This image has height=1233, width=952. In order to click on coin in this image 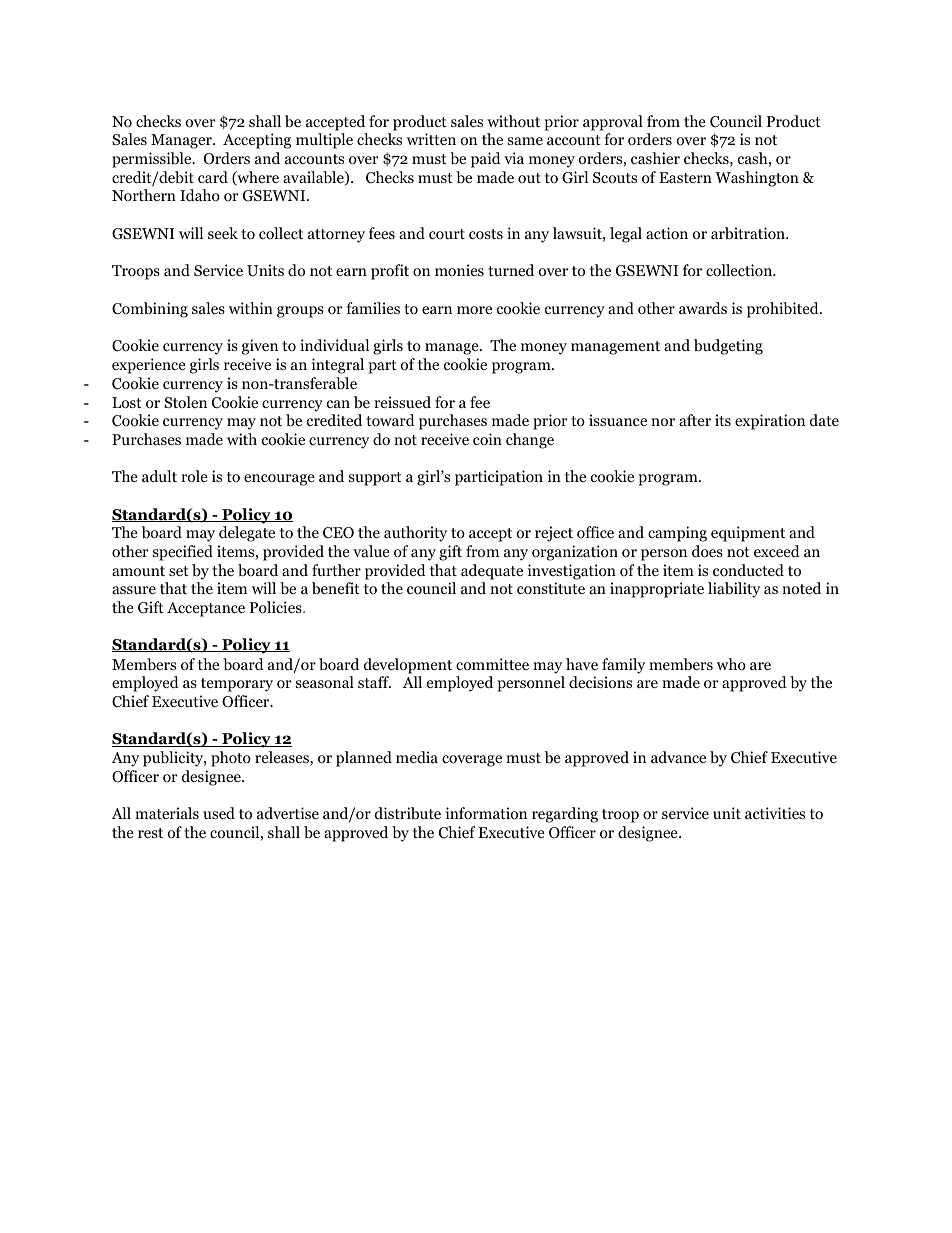, I will do `click(487, 439)`.
